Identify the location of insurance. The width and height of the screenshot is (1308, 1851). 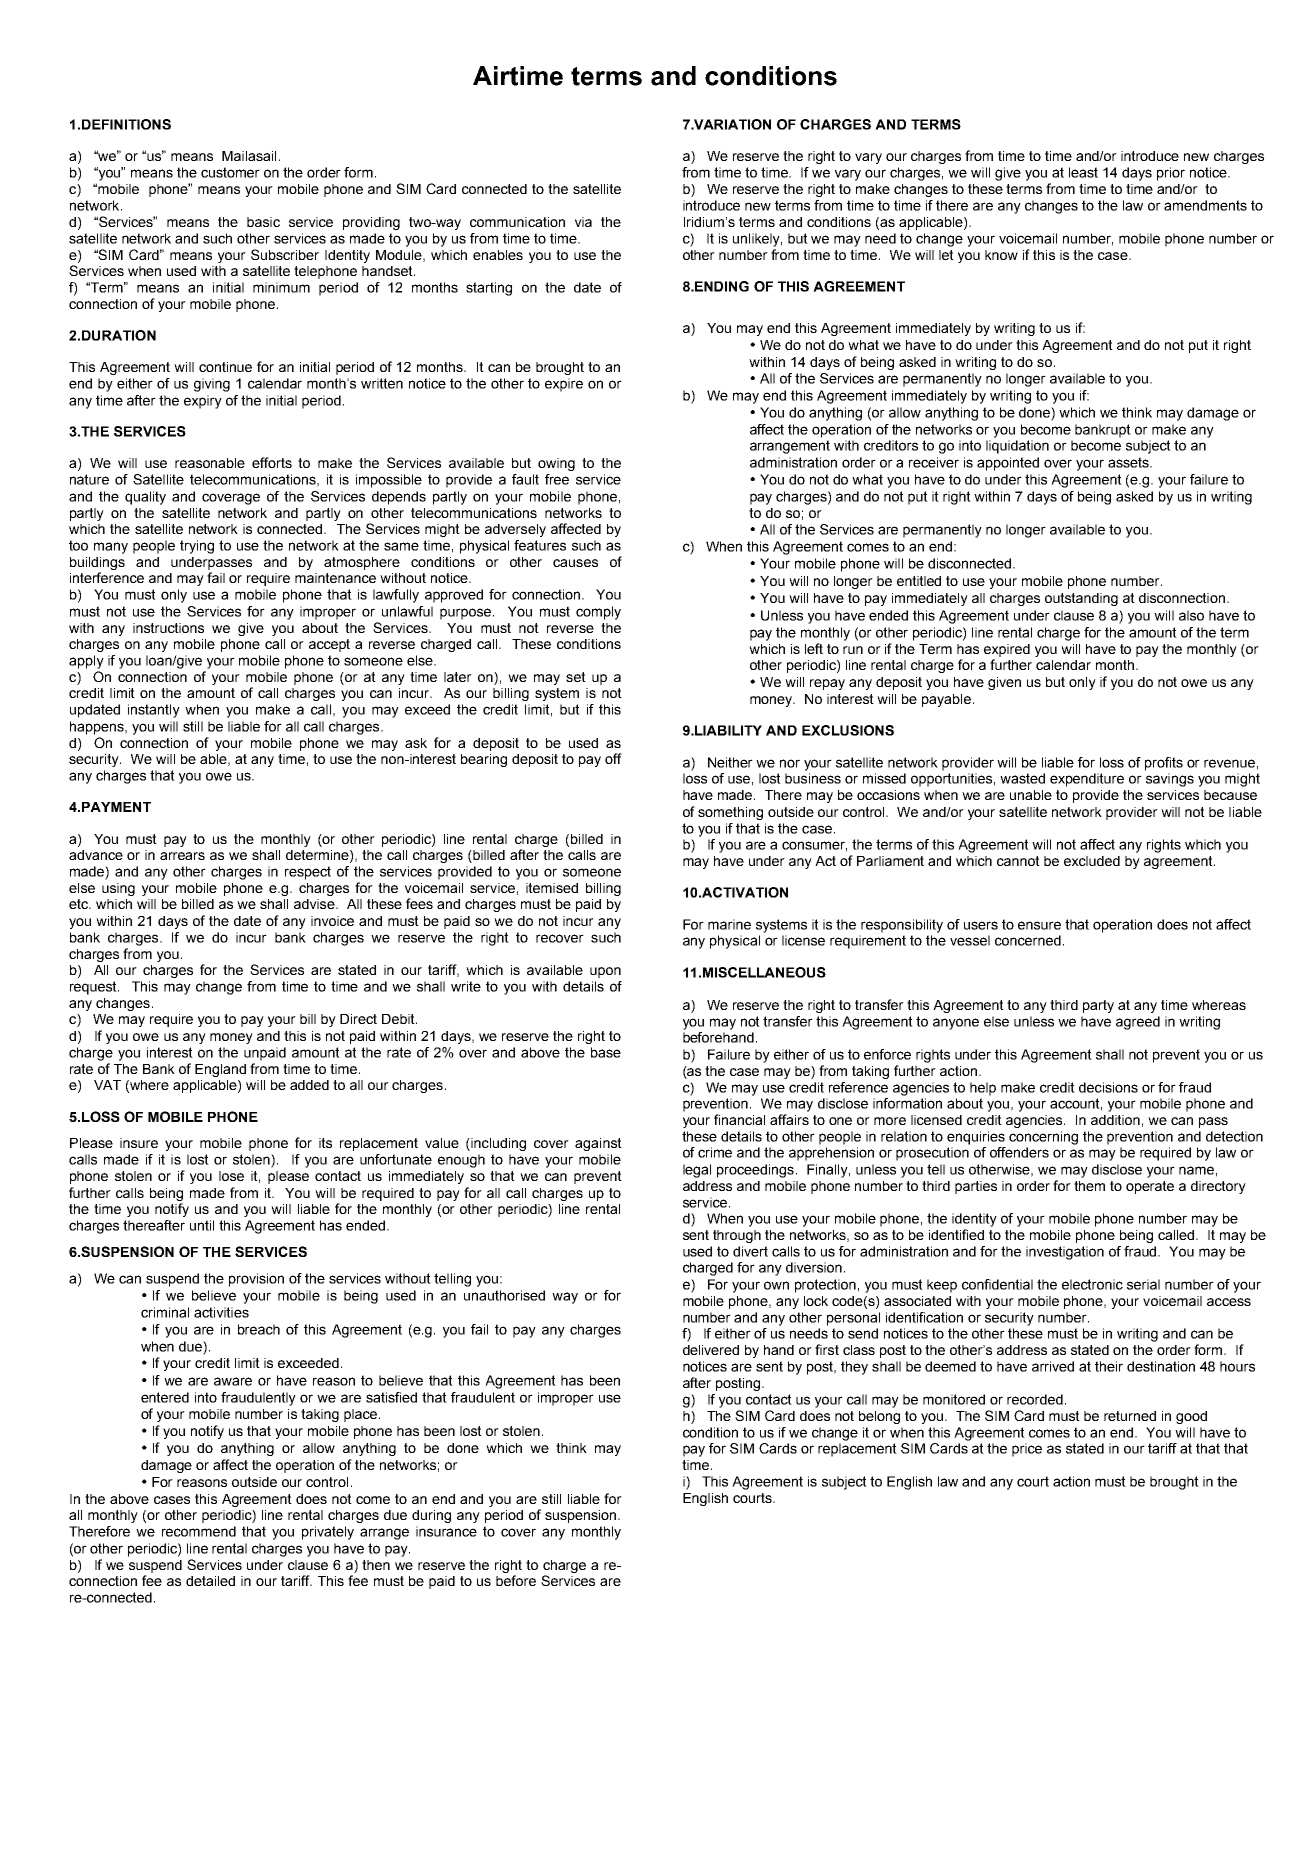
(446, 1531).
